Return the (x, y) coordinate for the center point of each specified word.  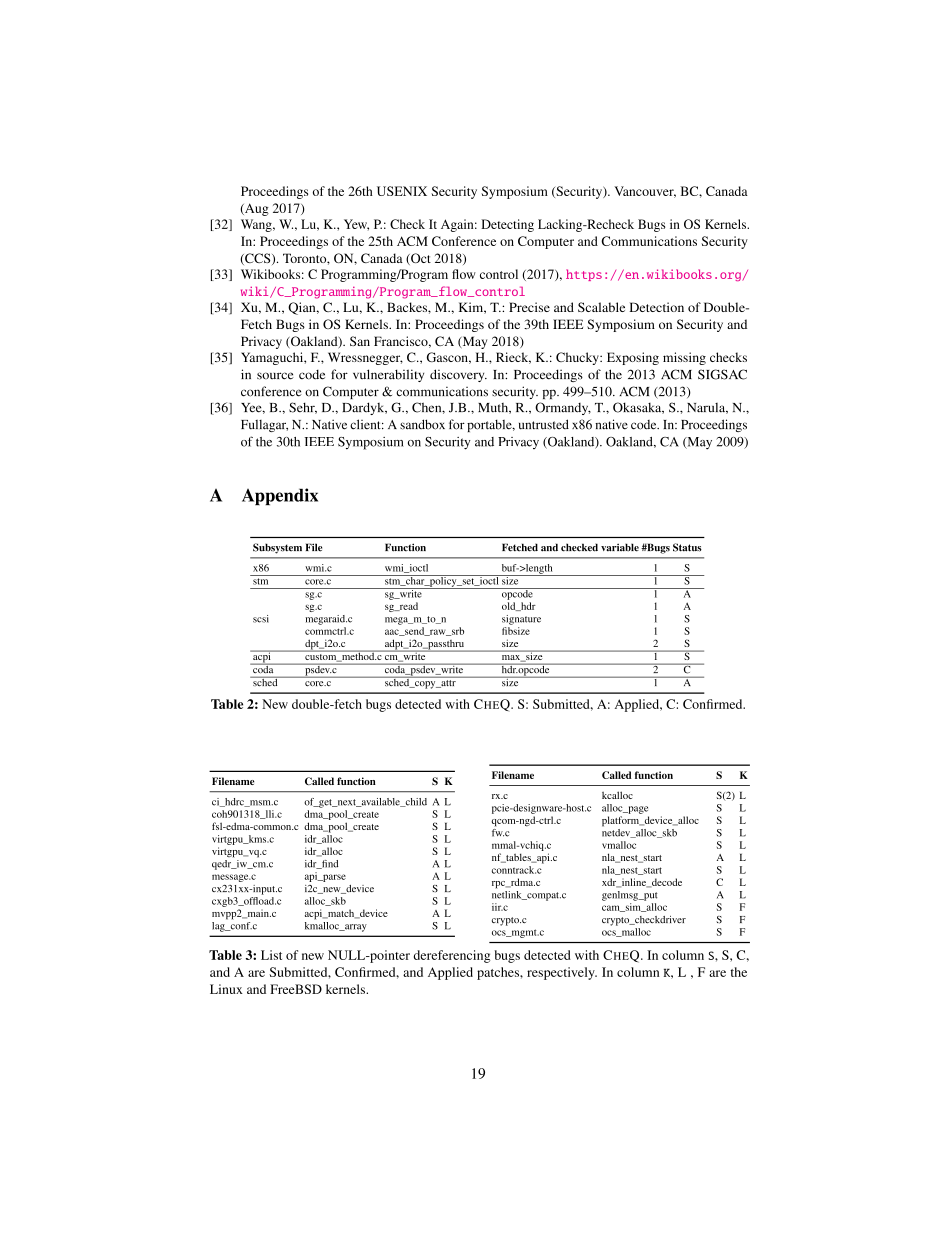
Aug (256, 209)
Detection (656, 307)
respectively (562, 973)
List (271, 955)
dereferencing (452, 956)
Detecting (507, 225)
